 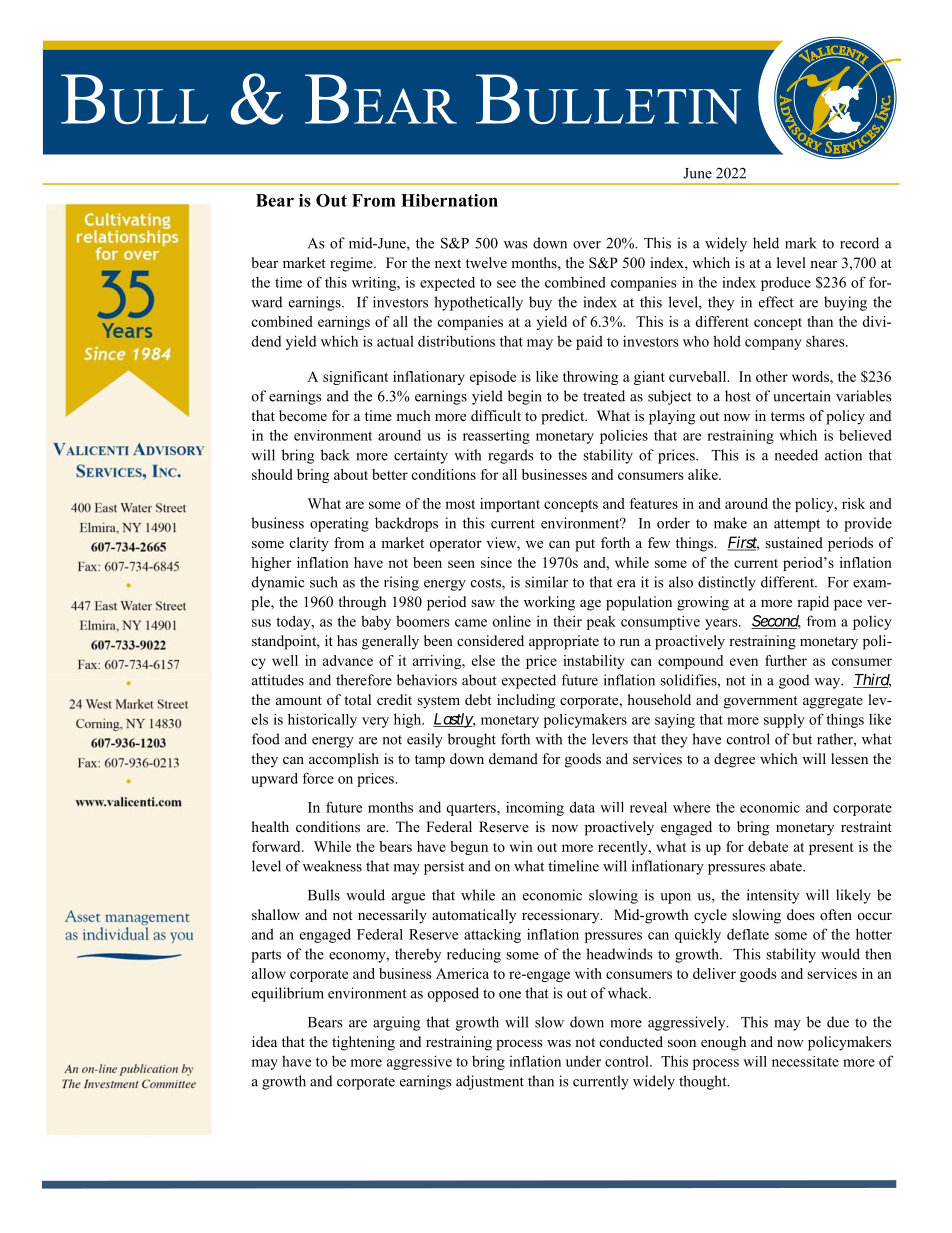 What do you see at coordinates (831, 849) in the image?
I see `present` at bounding box center [831, 849].
